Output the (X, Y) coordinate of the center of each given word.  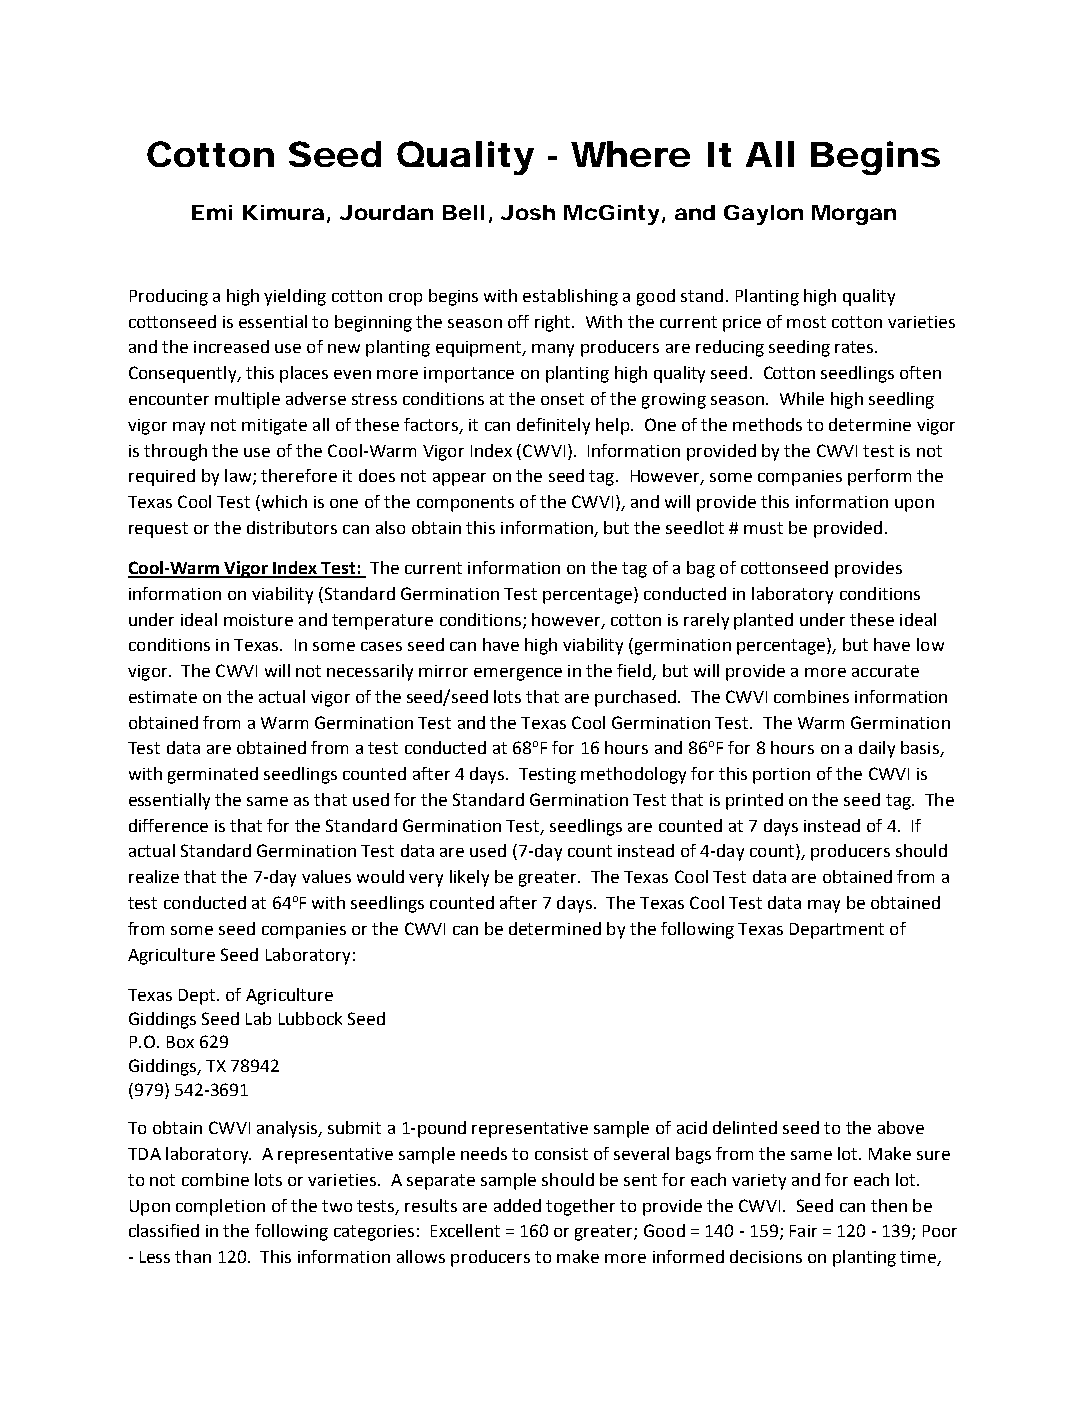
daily (877, 749)
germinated (213, 775)
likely (469, 878)
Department (837, 931)
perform (879, 477)
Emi (212, 212)
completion (220, 1207)
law (239, 477)
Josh (528, 212)
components (465, 504)
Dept (198, 997)
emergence (518, 674)
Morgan (854, 215)
